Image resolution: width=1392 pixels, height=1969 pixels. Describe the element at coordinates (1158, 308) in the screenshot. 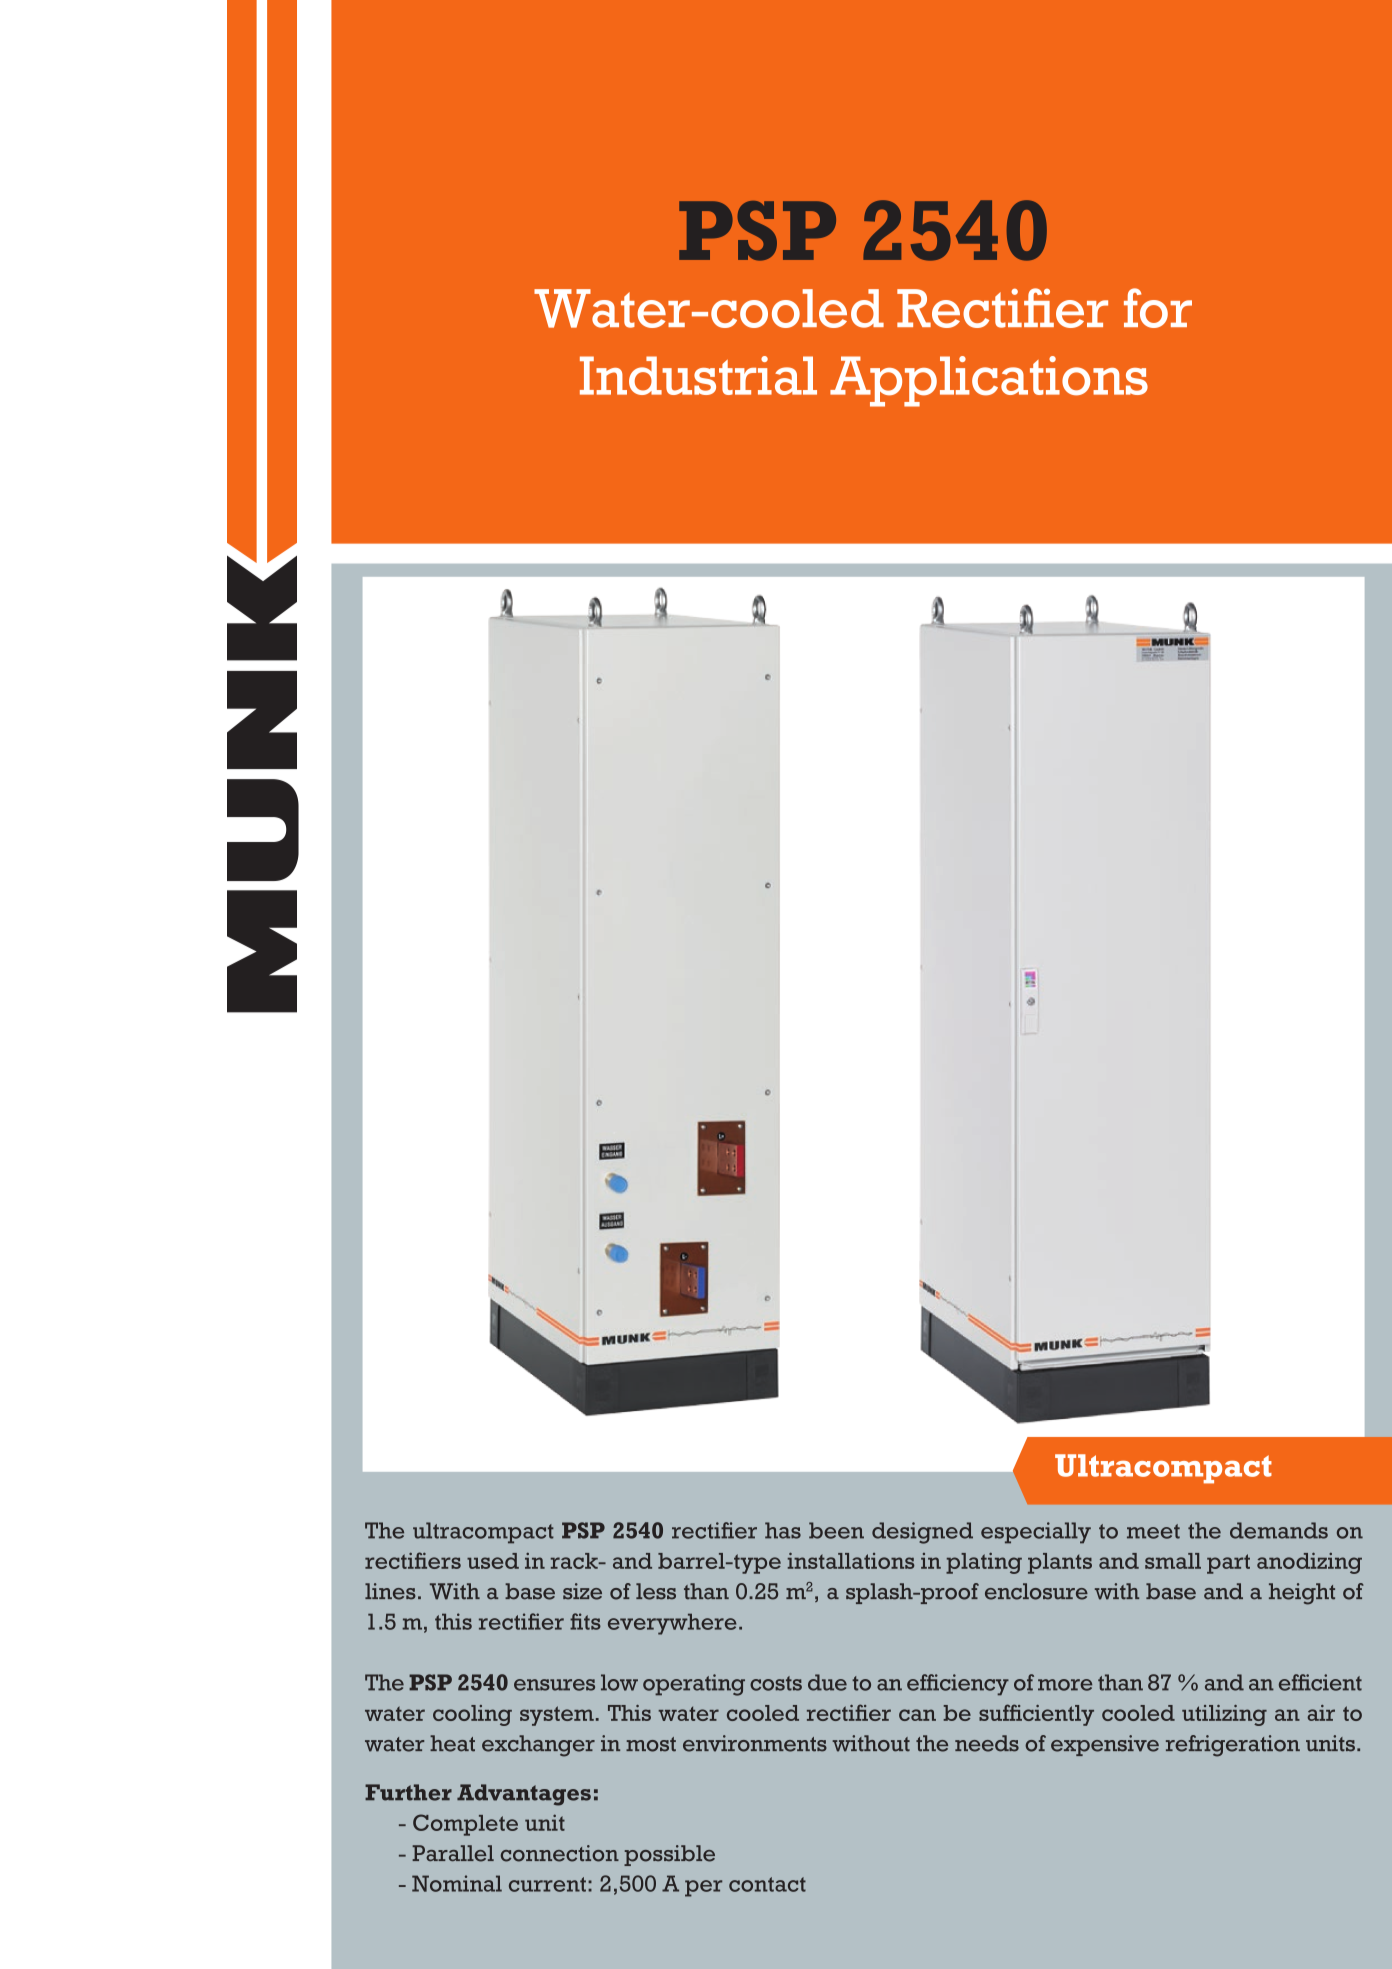

I see `for` at that location.
